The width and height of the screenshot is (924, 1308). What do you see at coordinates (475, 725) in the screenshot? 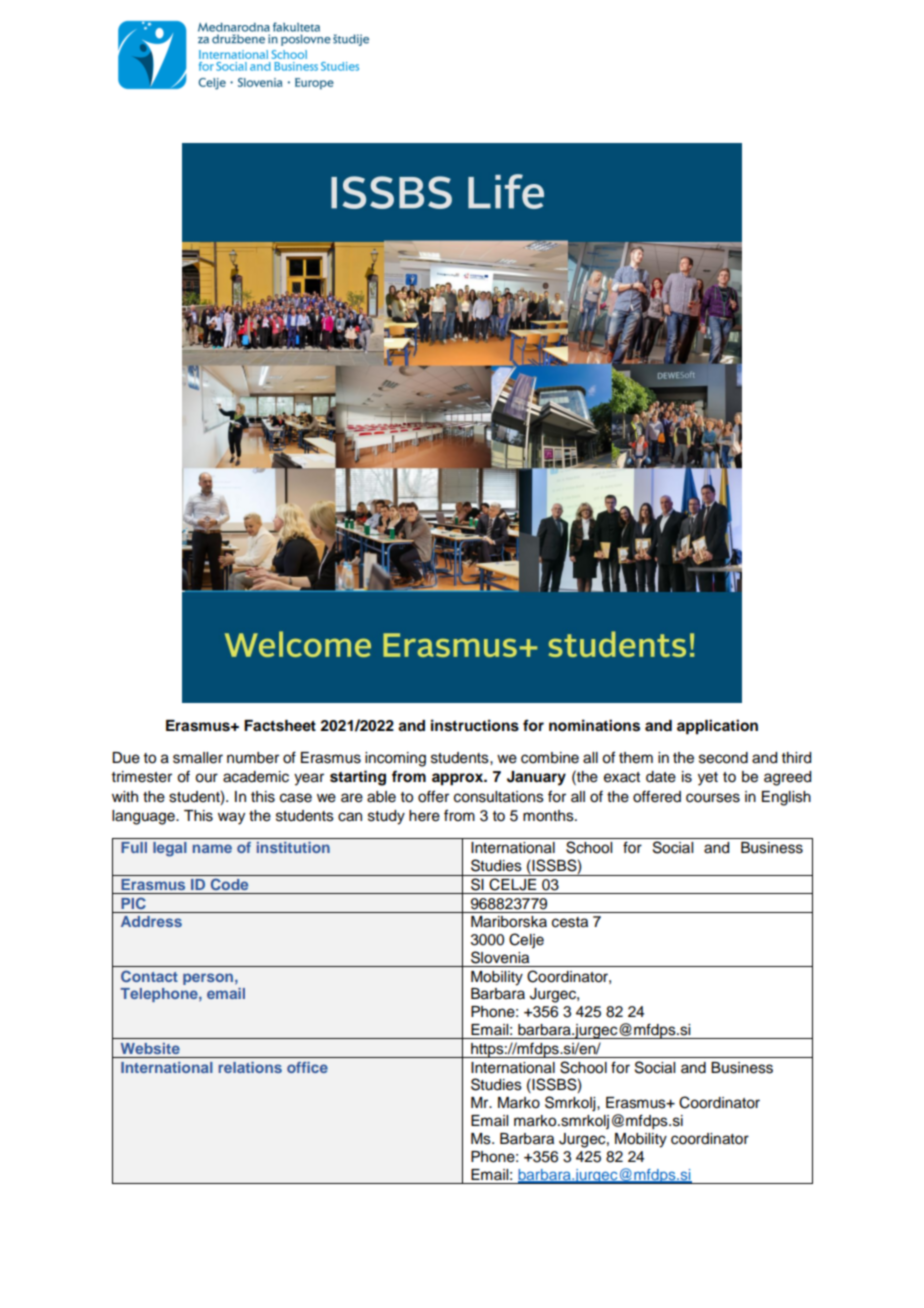
I see `instructions` at bounding box center [475, 725].
